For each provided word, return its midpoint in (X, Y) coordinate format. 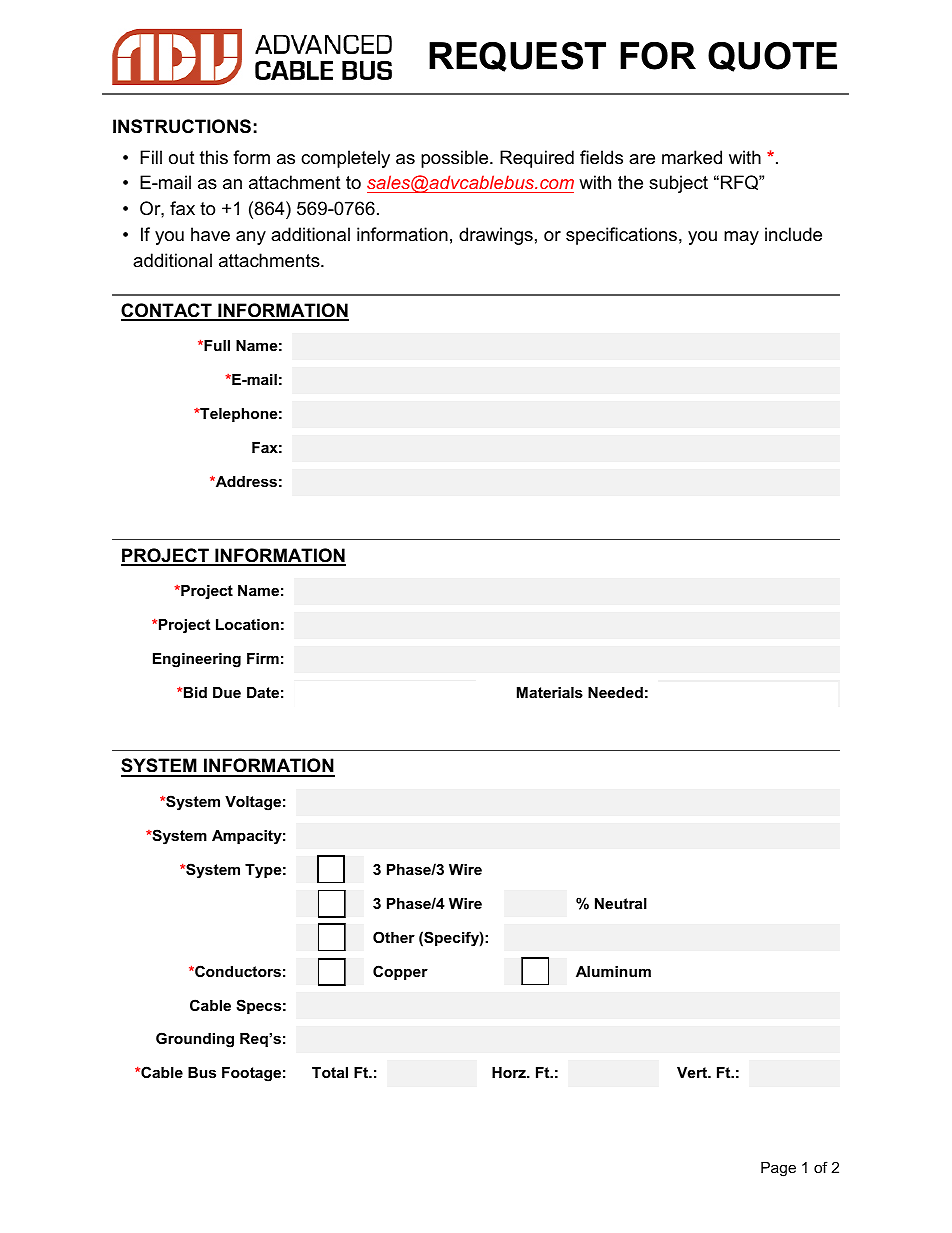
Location (247, 624)
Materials (550, 692)
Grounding (195, 1040)
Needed (615, 692)
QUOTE (772, 57)
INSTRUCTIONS (182, 126)
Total (330, 1072)
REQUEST (517, 57)
